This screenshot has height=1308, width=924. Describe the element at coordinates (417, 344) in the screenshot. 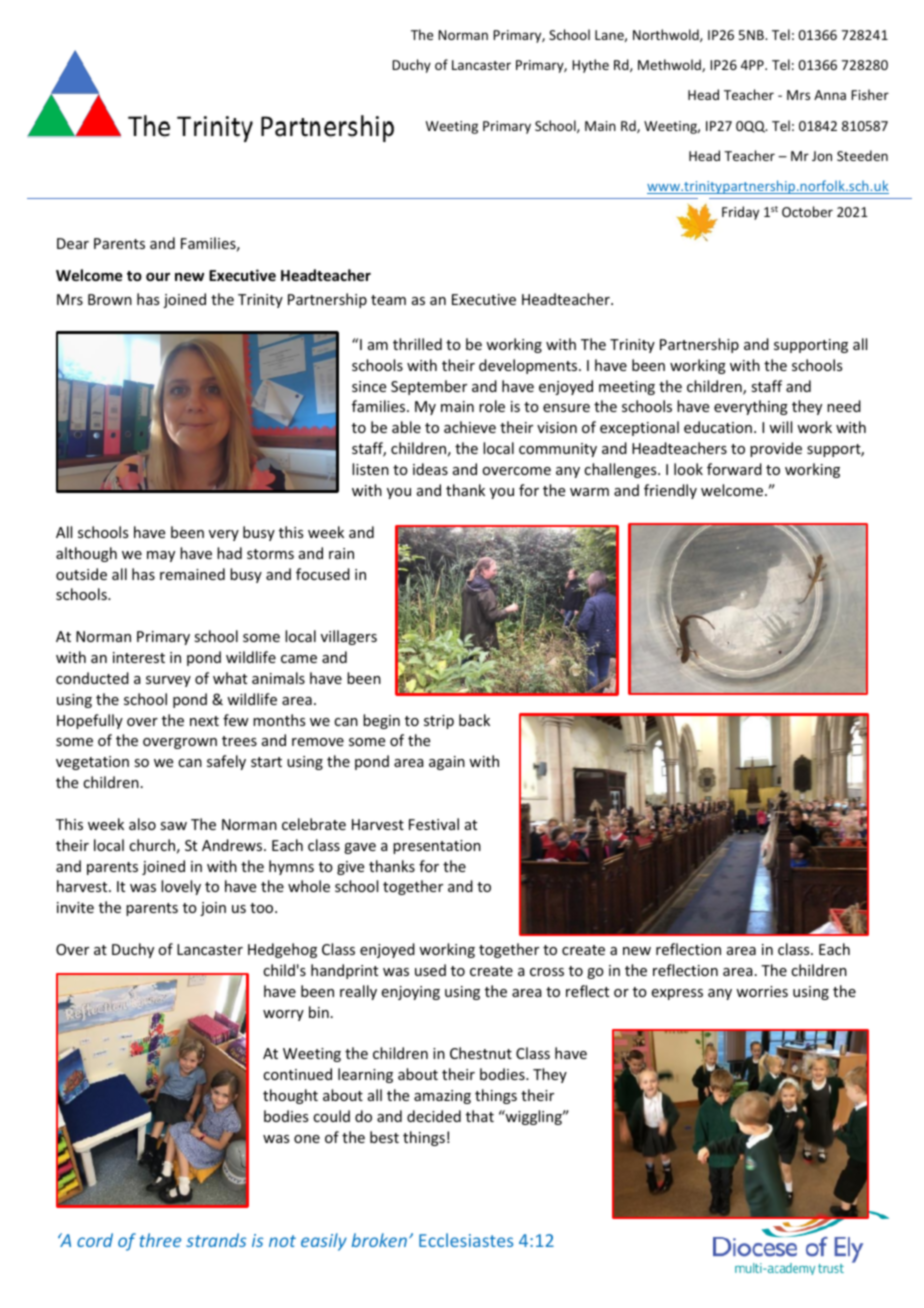

I see `thrilled` at that location.
